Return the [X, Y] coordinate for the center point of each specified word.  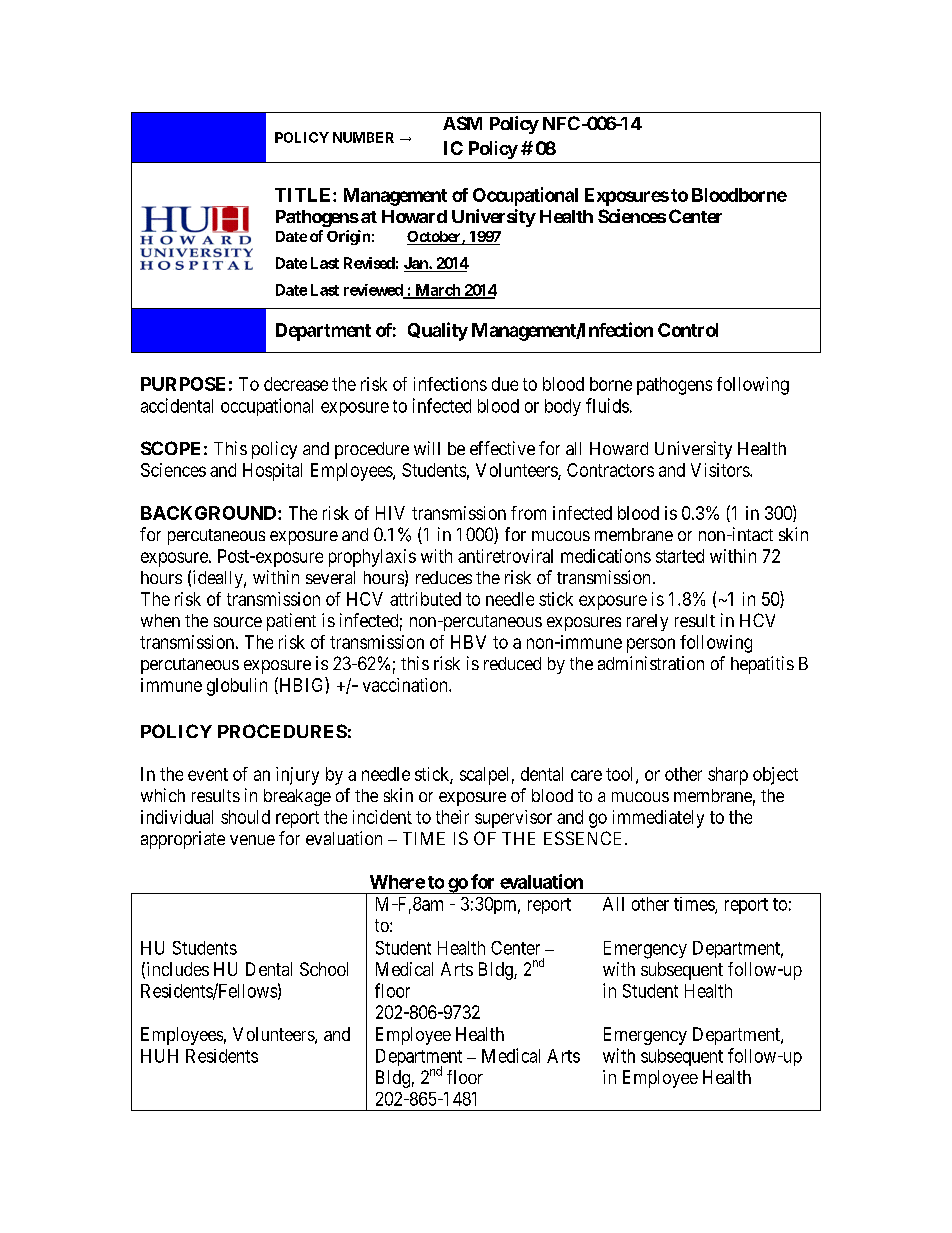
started [680, 556]
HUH [159, 1056]
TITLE [304, 195]
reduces [444, 577]
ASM [462, 123]
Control [688, 330]
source [238, 622]
